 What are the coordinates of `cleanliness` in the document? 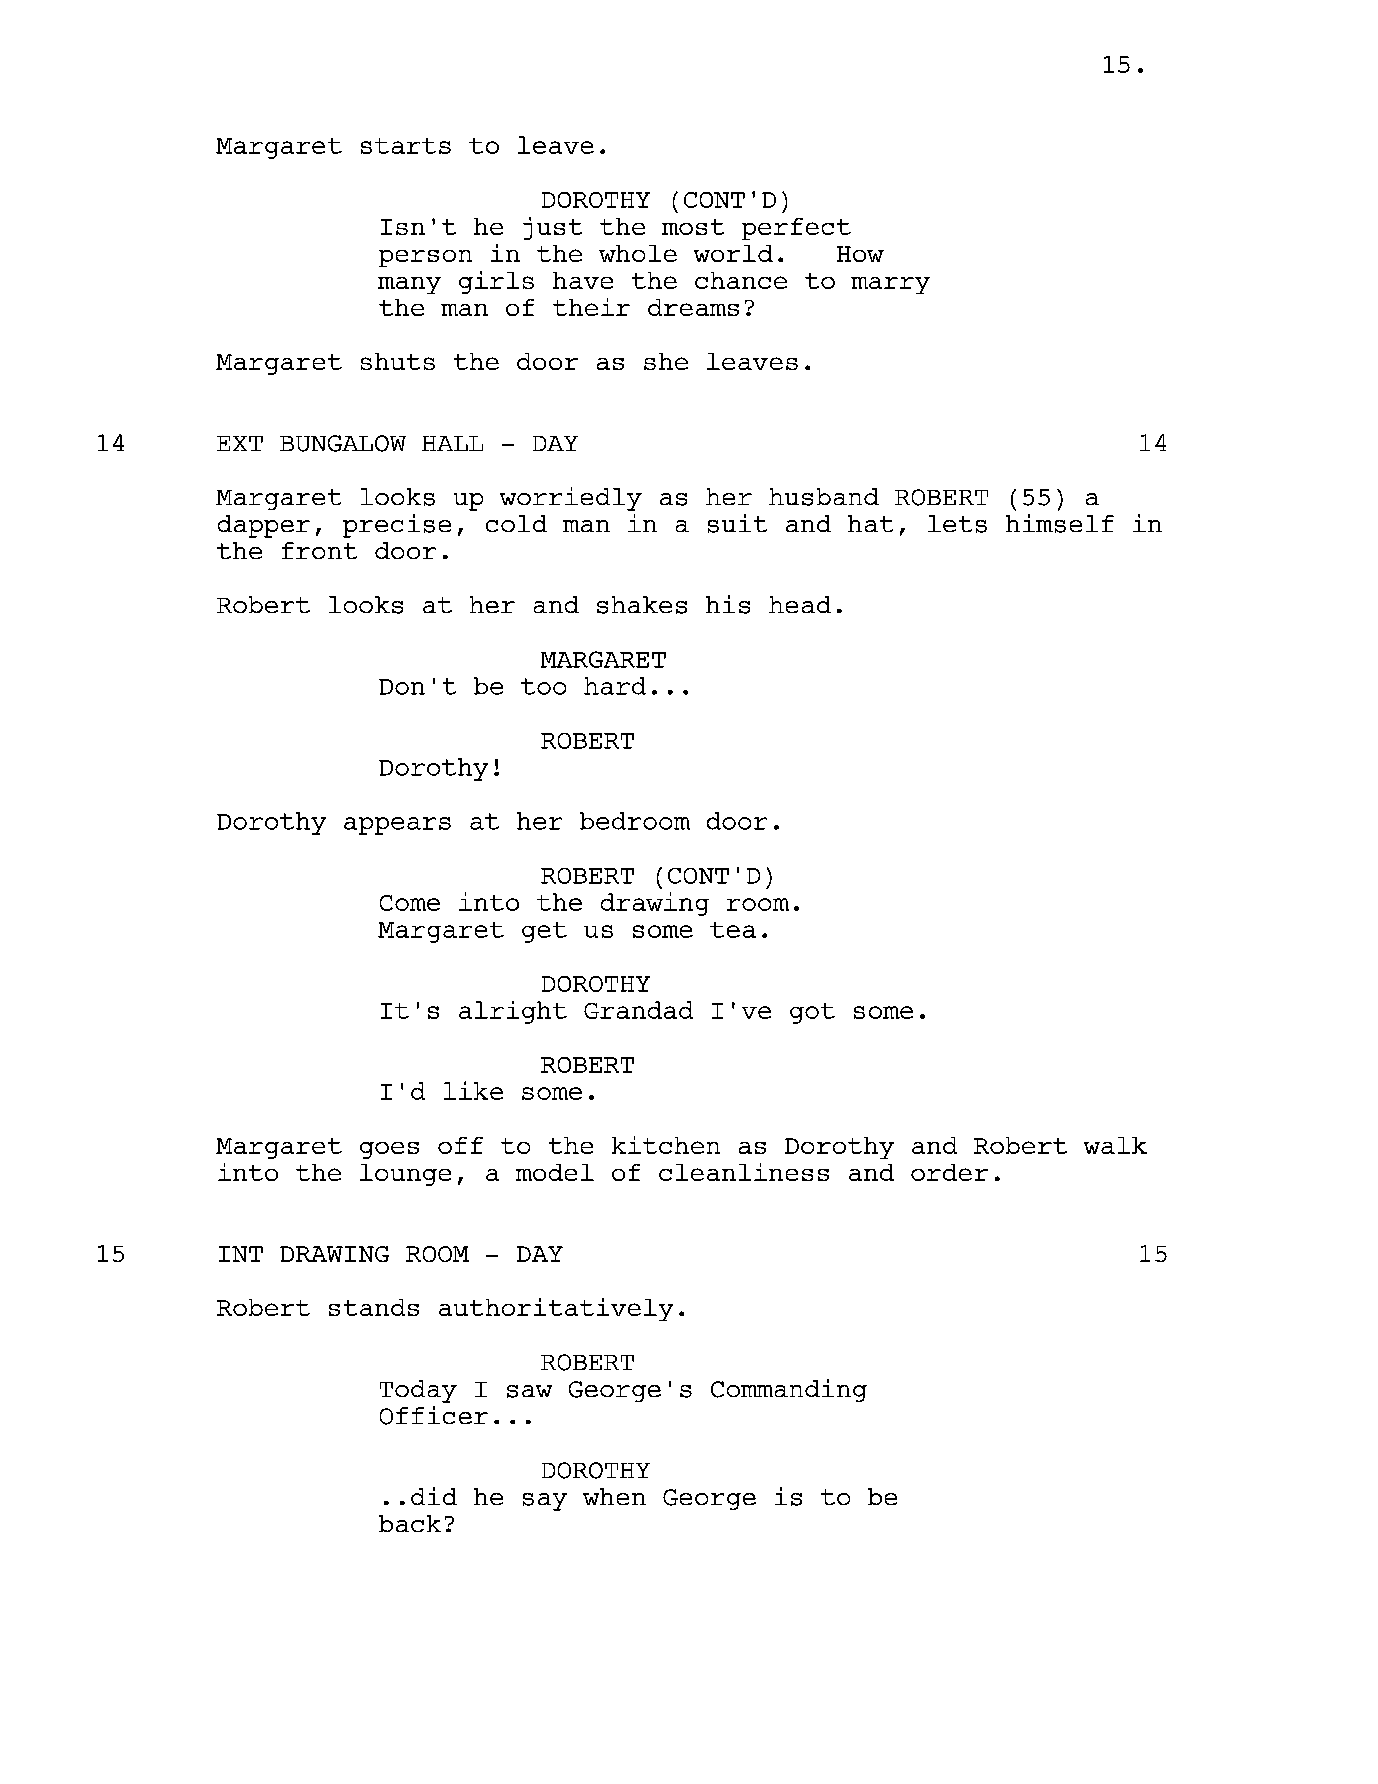 It's located at (744, 1172).
